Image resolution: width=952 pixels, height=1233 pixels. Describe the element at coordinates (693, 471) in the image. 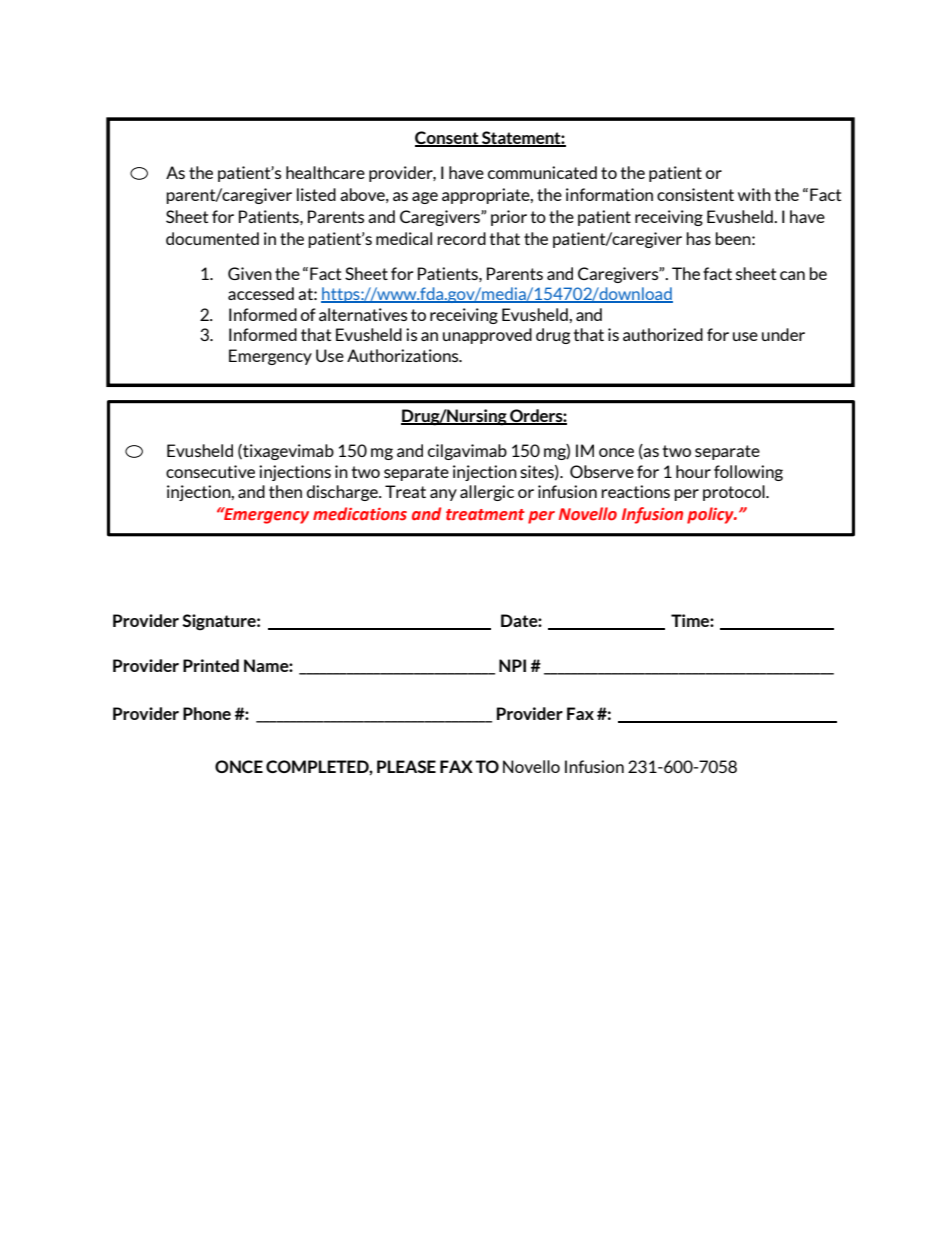

I see `hour` at that location.
